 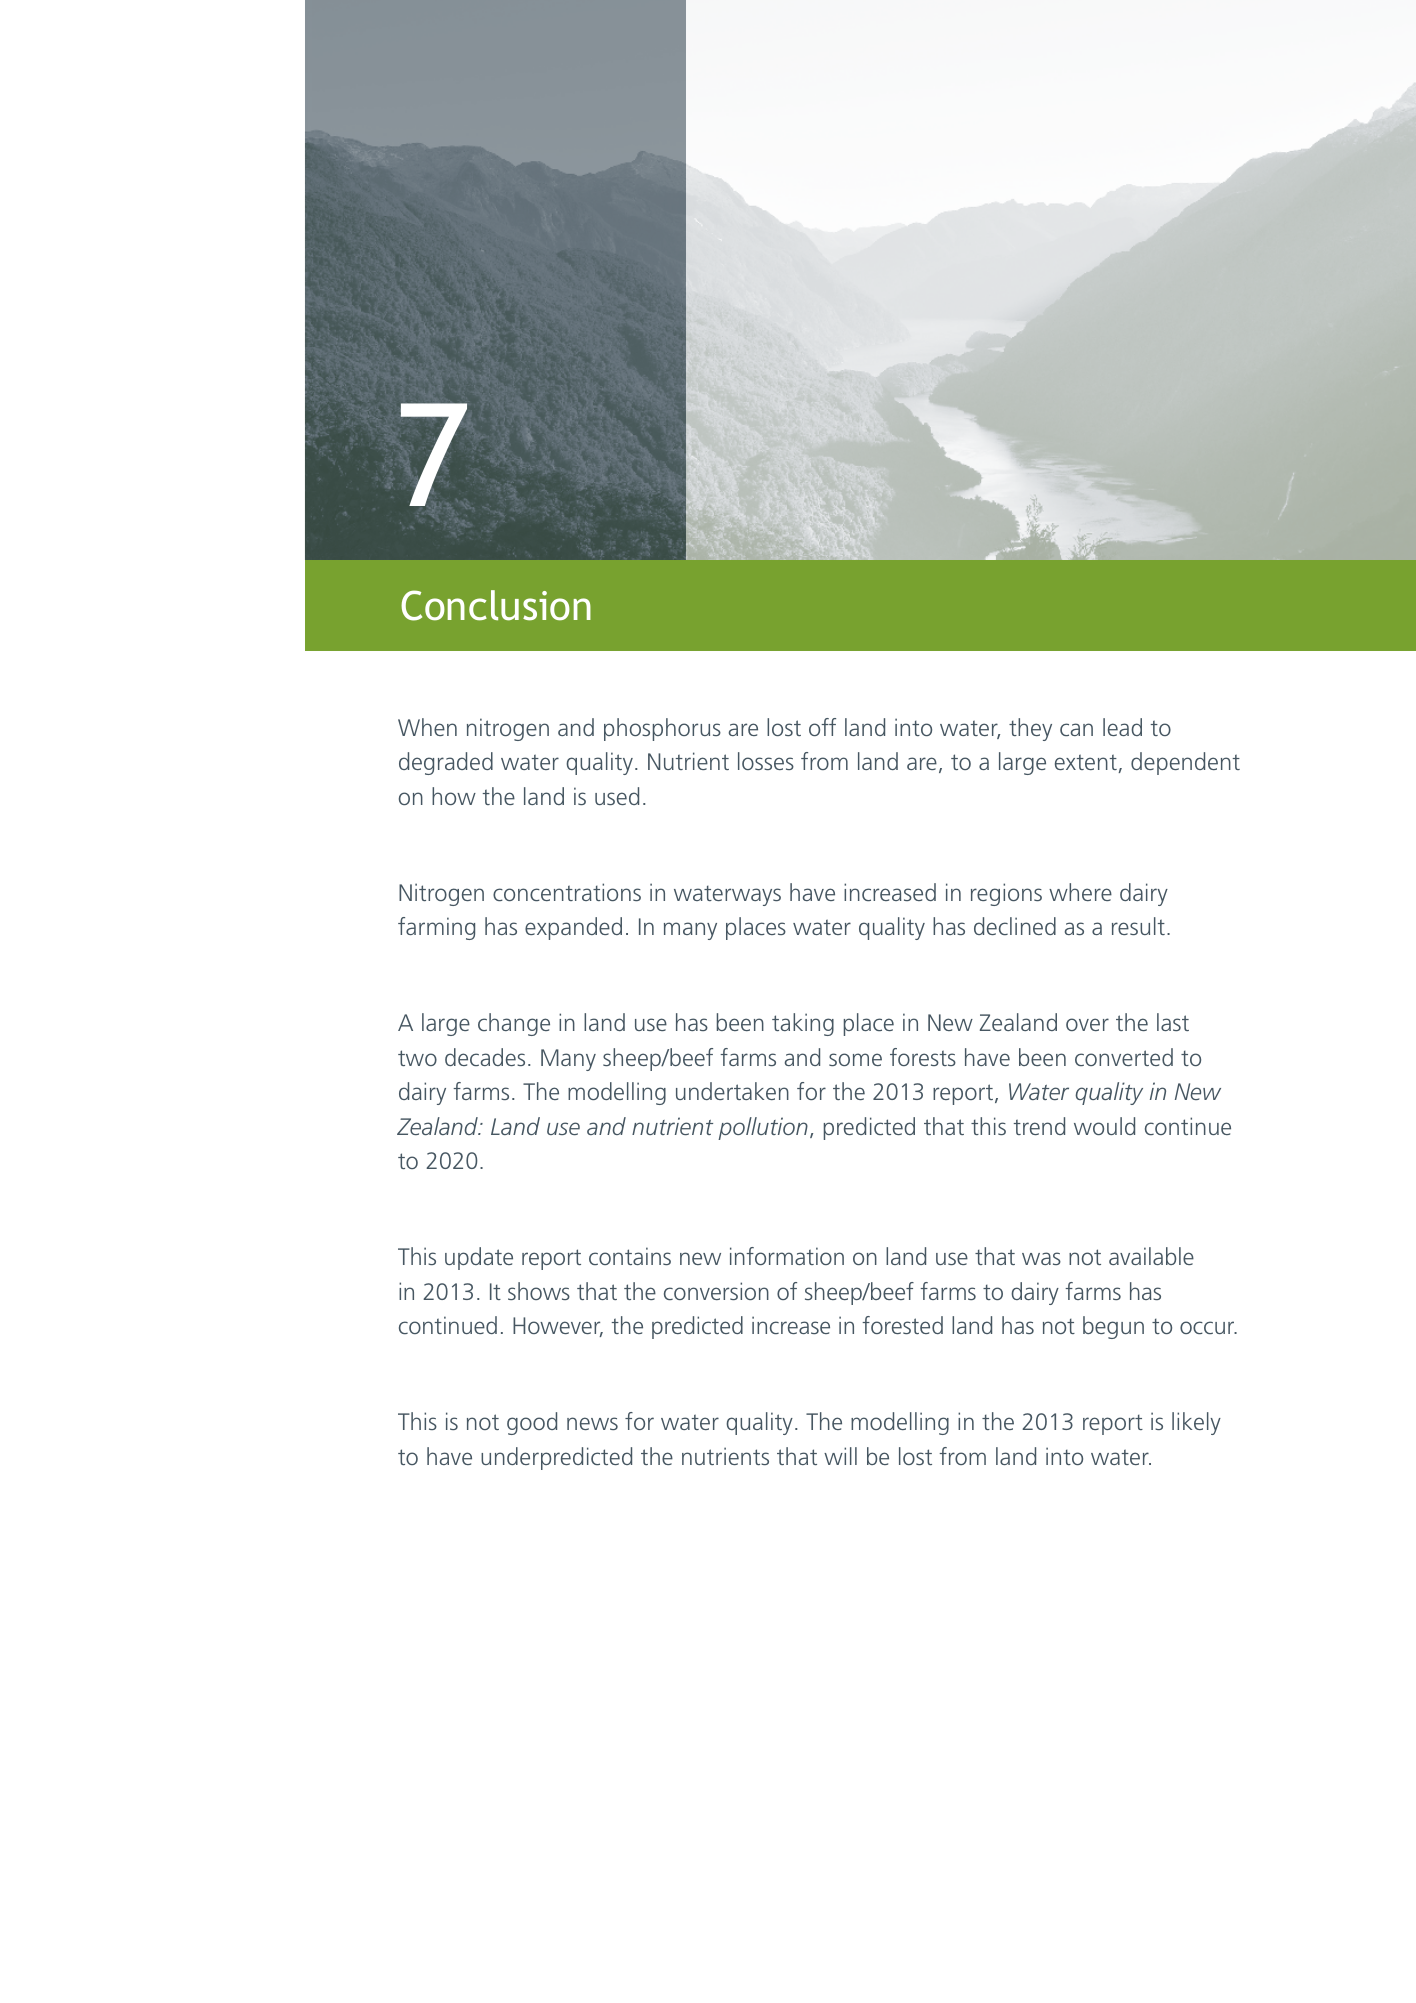 I want to click on change, so click(x=514, y=1024).
